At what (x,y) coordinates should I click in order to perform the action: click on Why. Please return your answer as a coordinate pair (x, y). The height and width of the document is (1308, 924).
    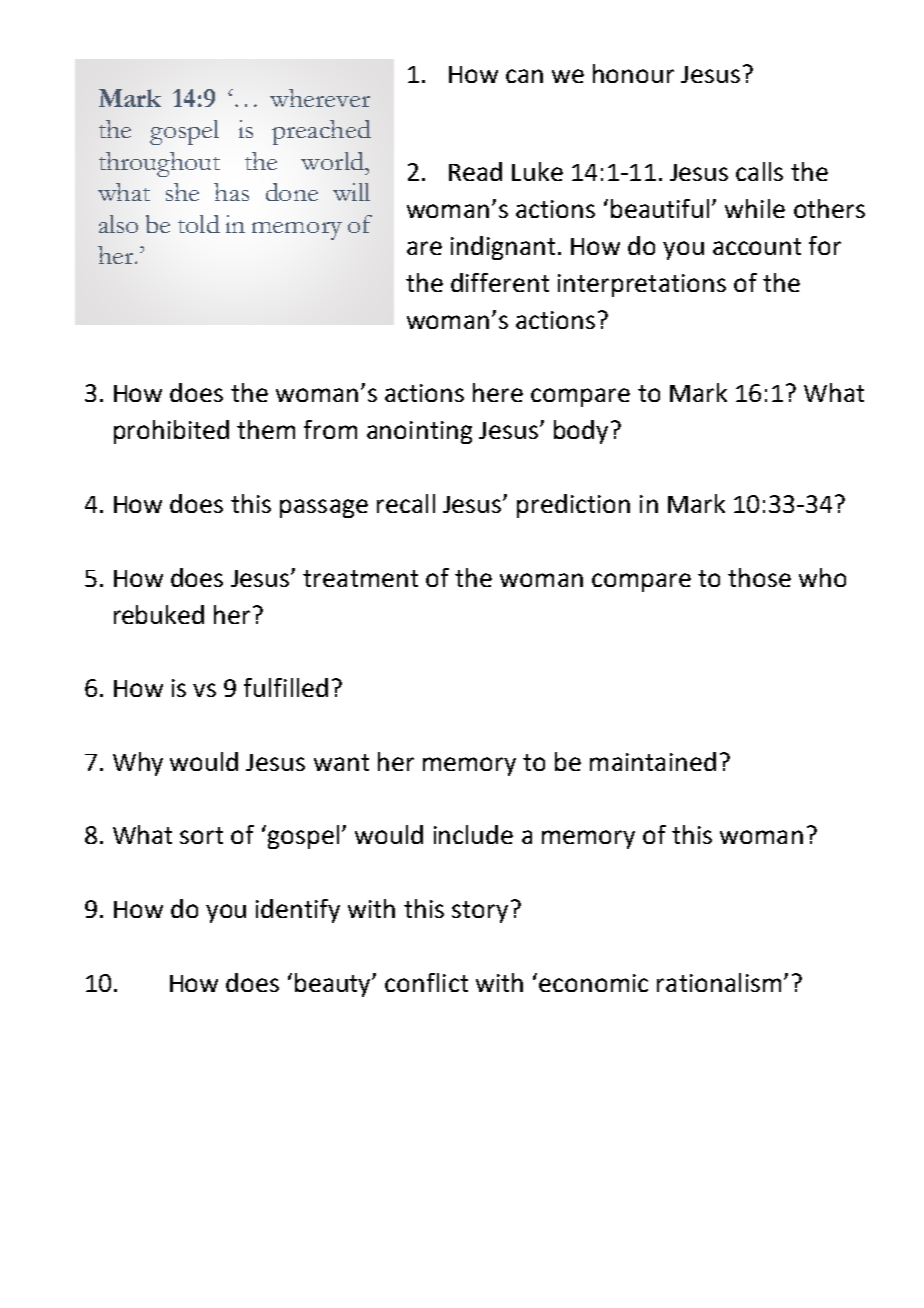
    Looking at the image, I should click on (138, 764).
